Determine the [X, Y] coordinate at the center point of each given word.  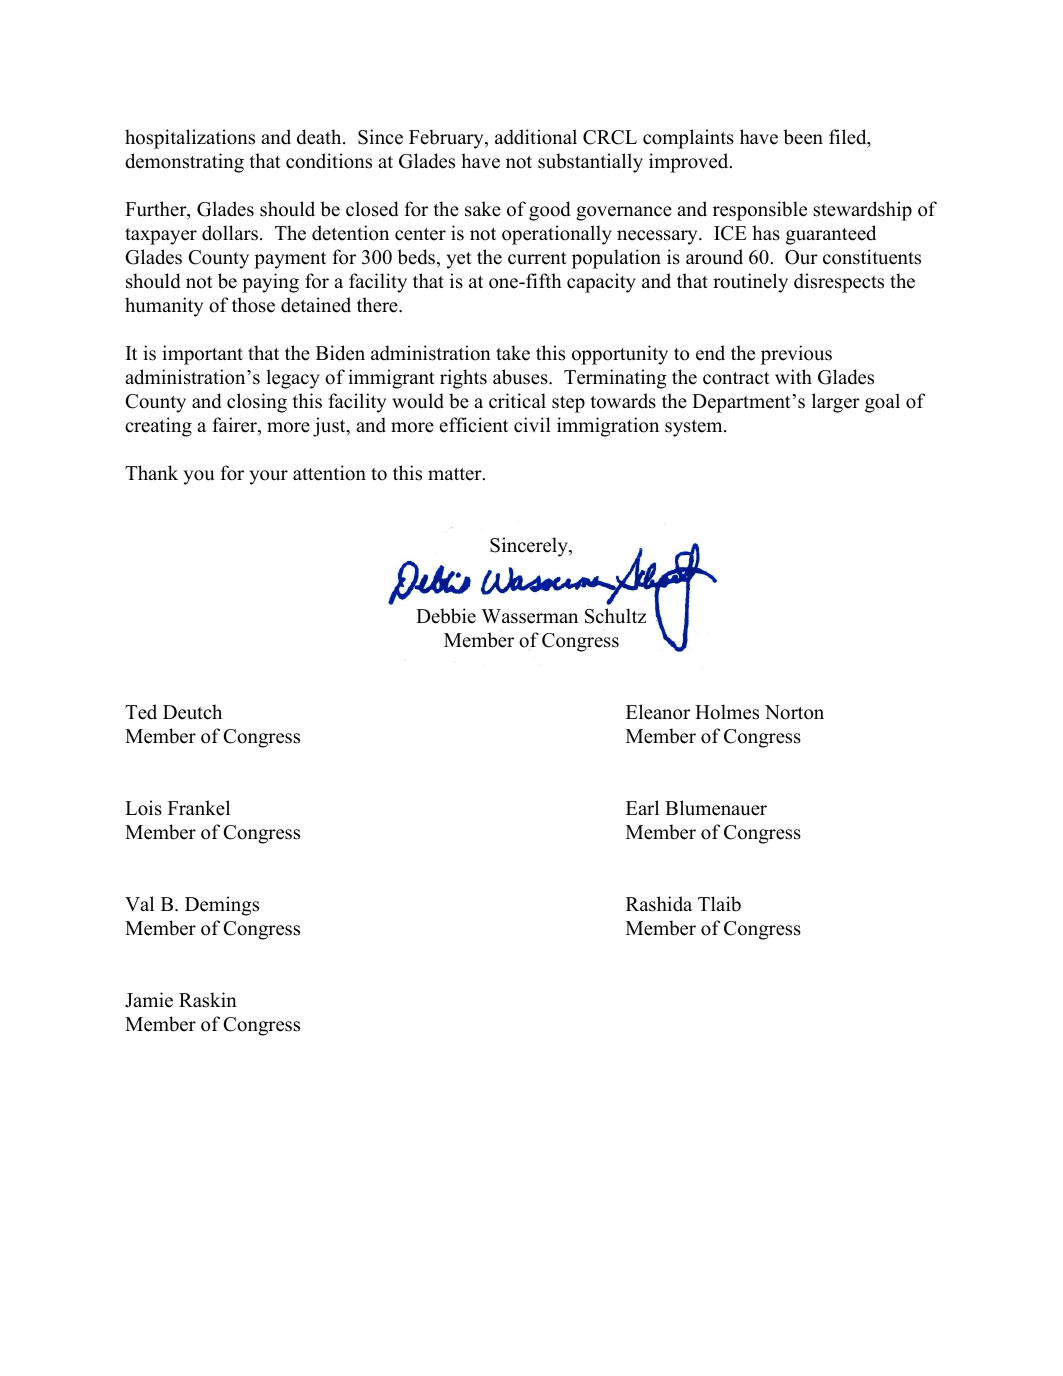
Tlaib [719, 904]
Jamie [149, 1000]
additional [536, 137]
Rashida [659, 904]
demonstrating [184, 163]
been [803, 137]
